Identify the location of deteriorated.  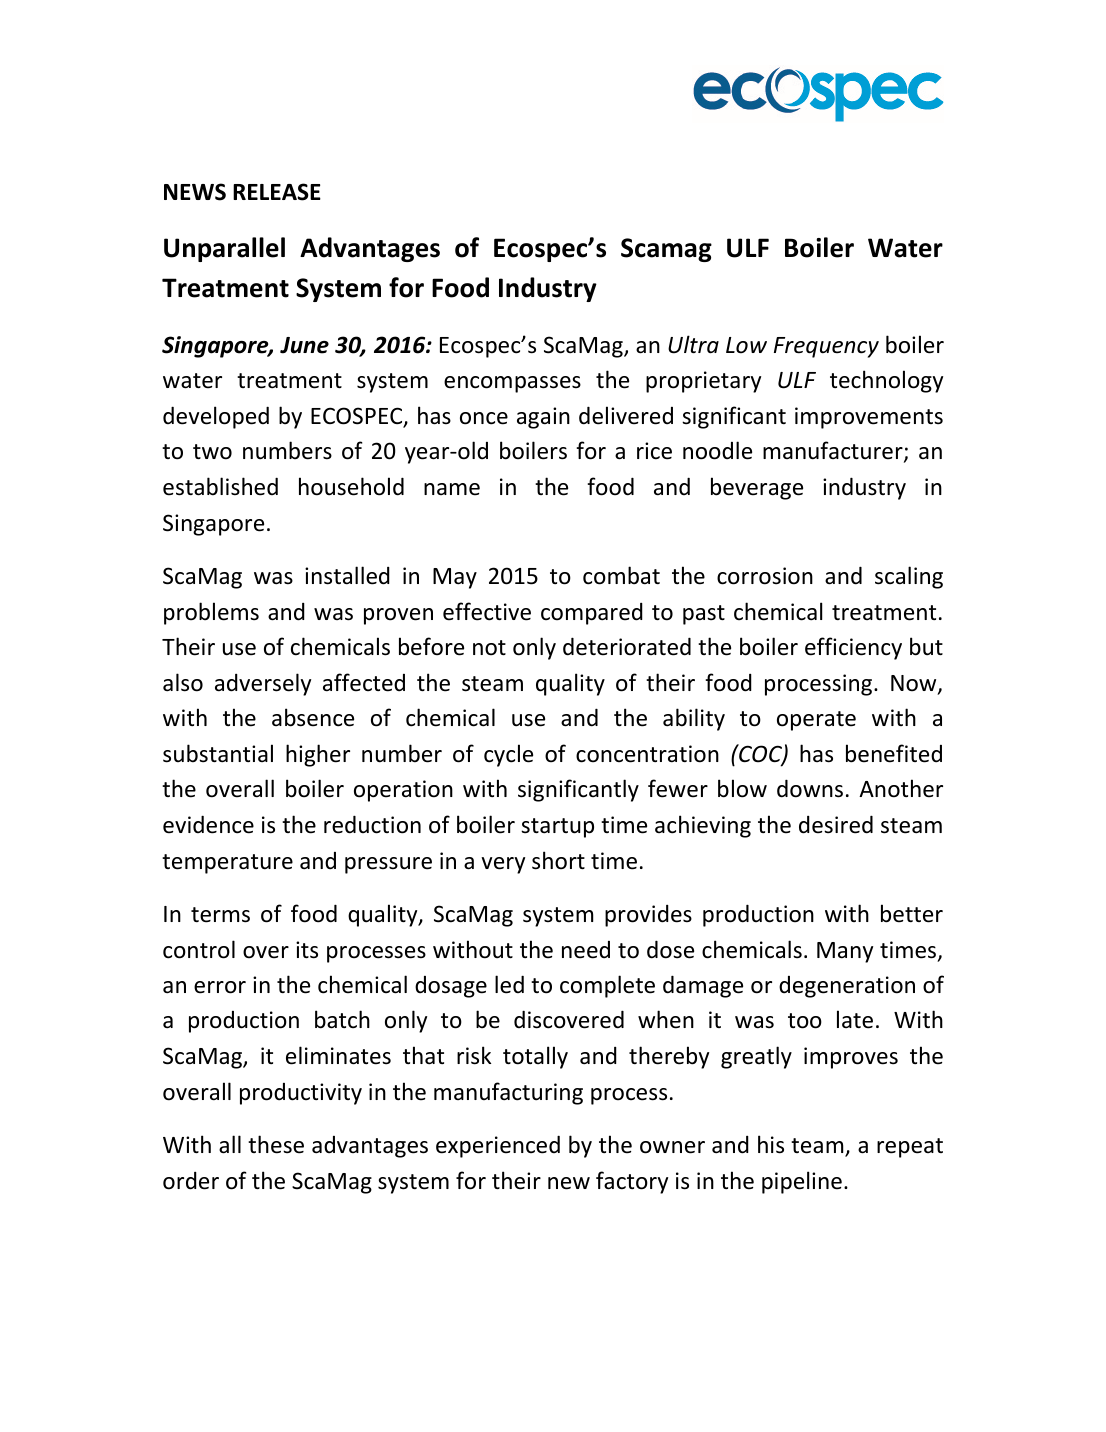
(627, 646).
